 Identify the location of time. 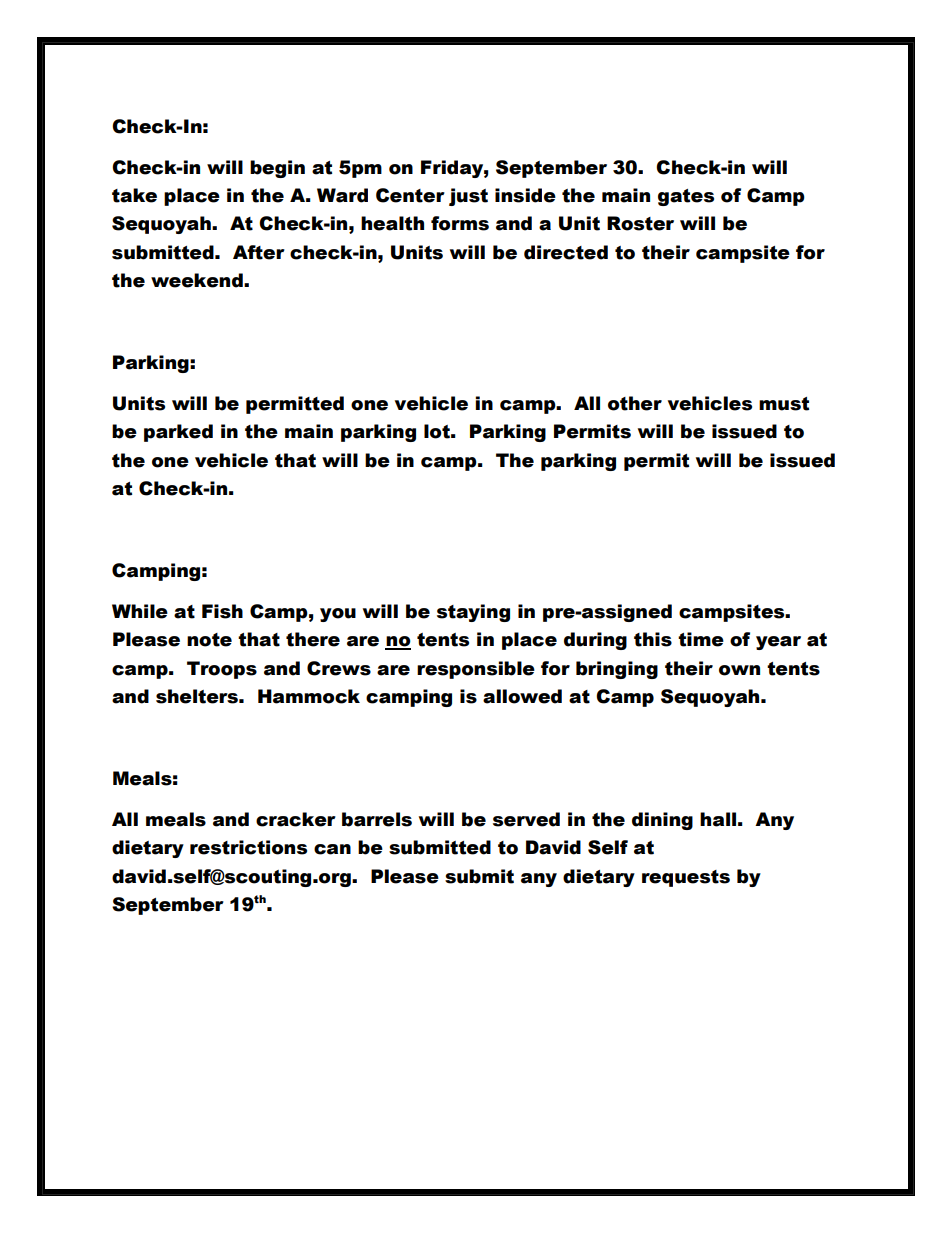
(701, 639).
